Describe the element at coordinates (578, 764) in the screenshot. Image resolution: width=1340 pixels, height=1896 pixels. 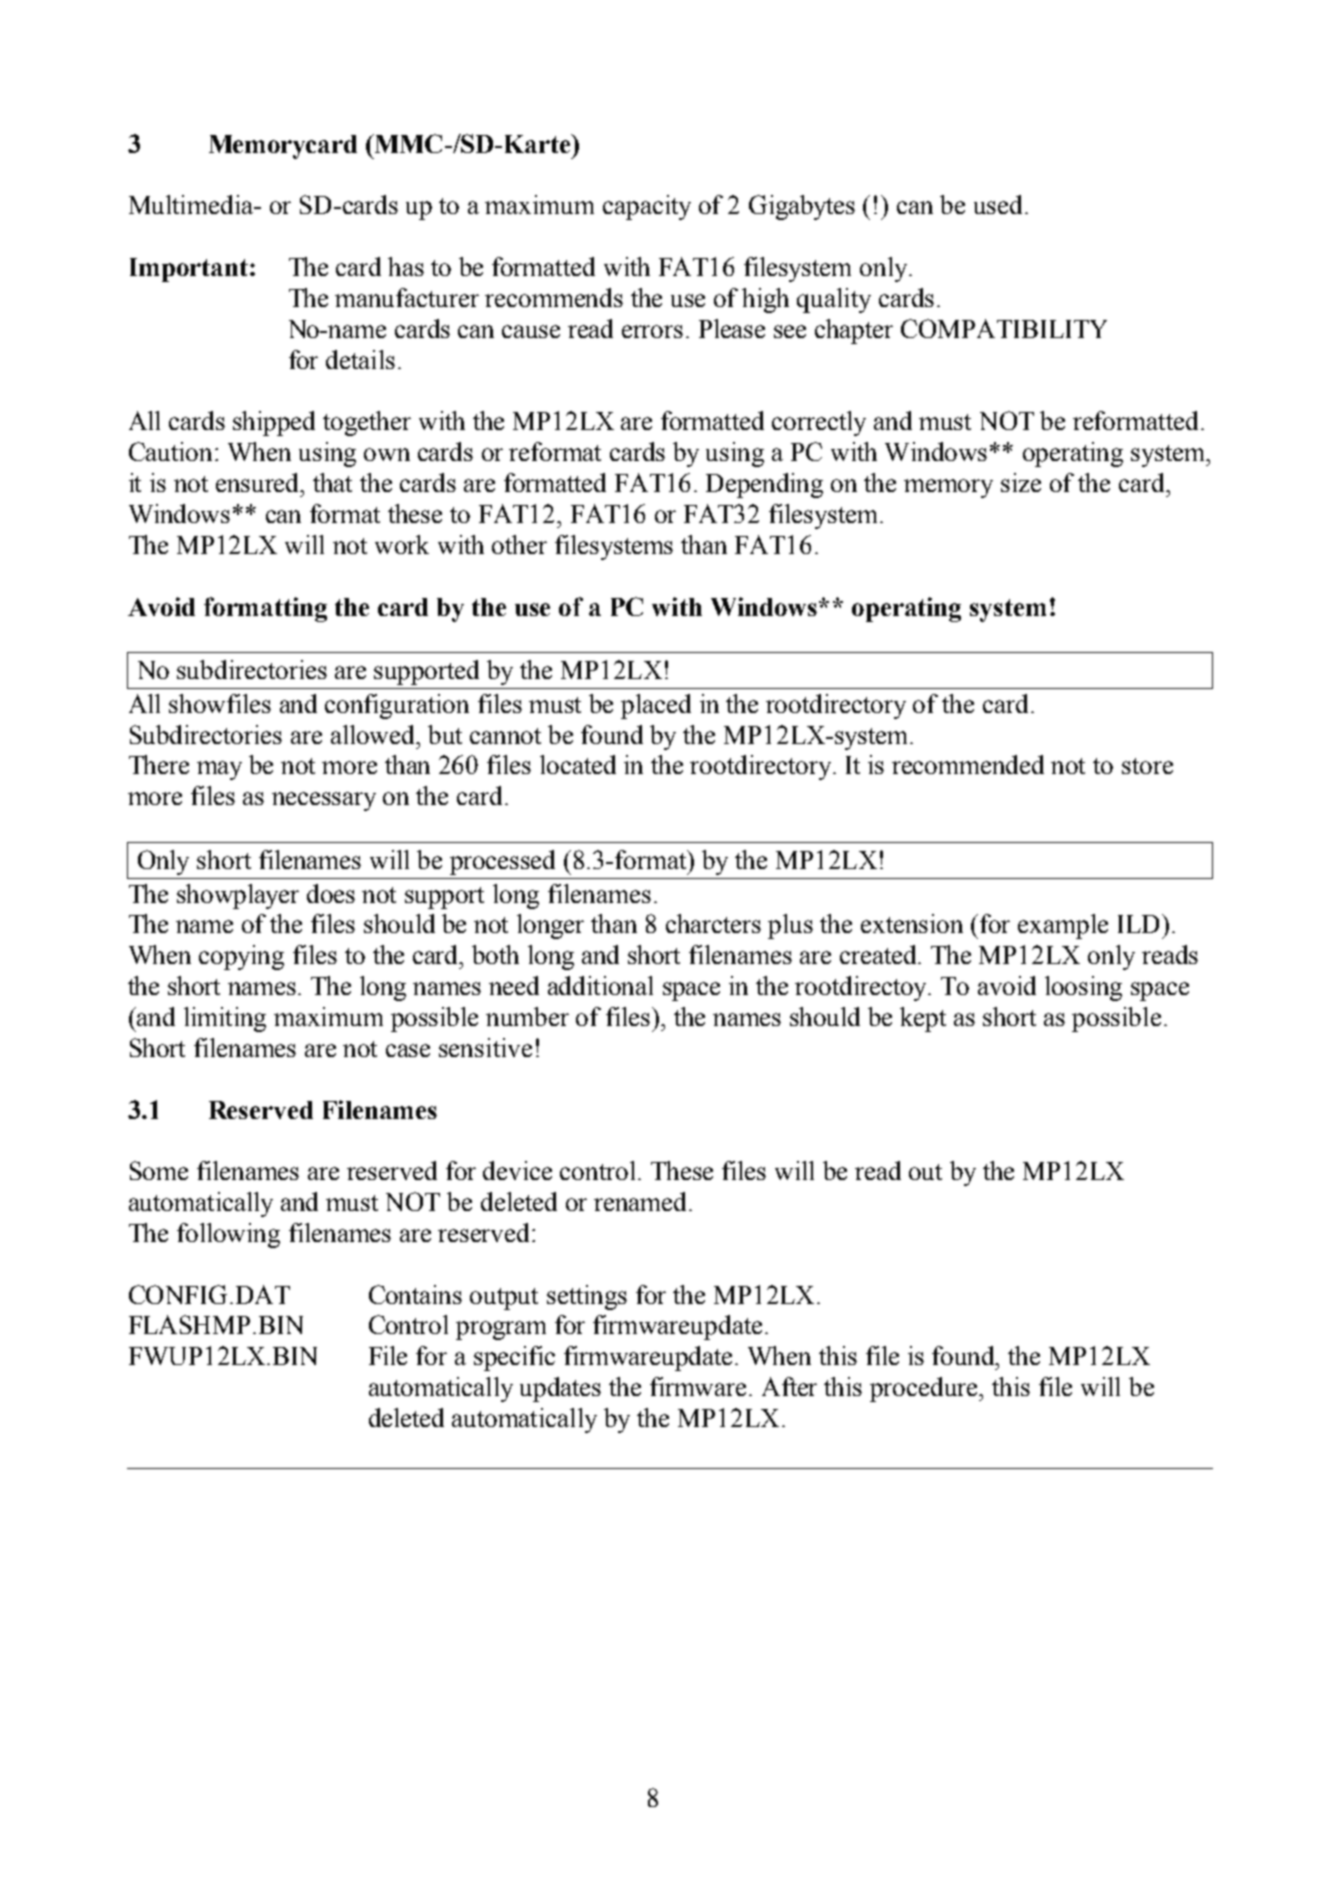
I see `located` at that location.
